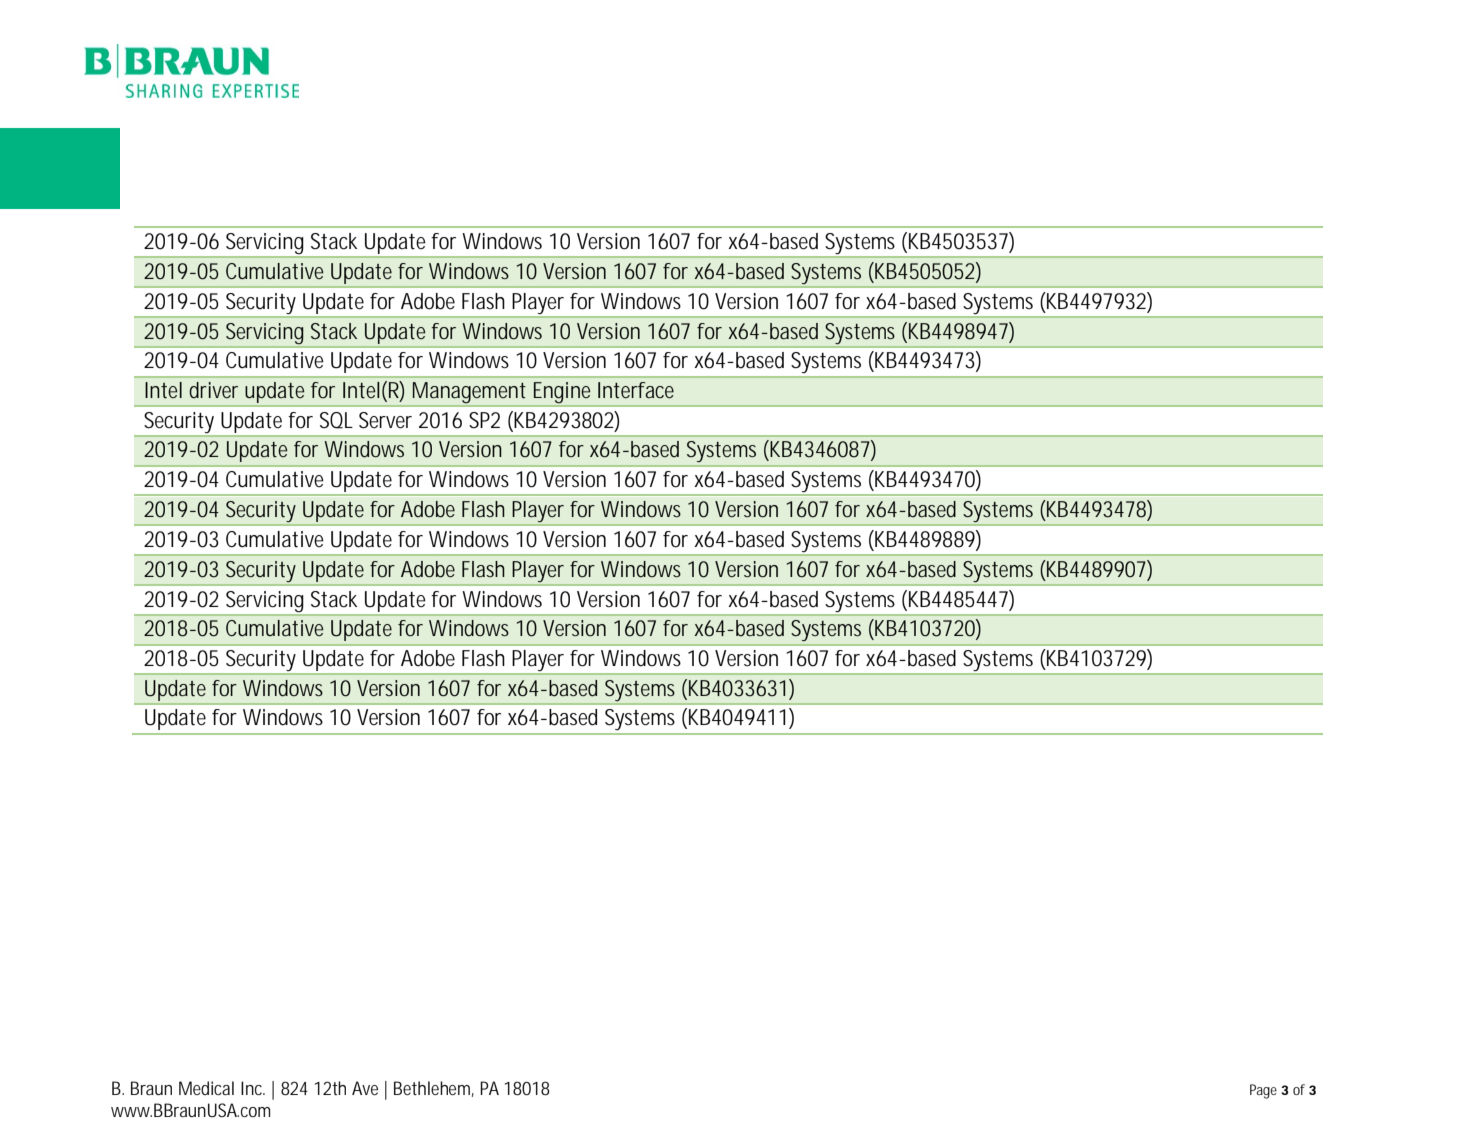 The width and height of the screenshot is (1473, 1139). Describe the element at coordinates (636, 390) in the screenshot. I see `Interface` at that location.
